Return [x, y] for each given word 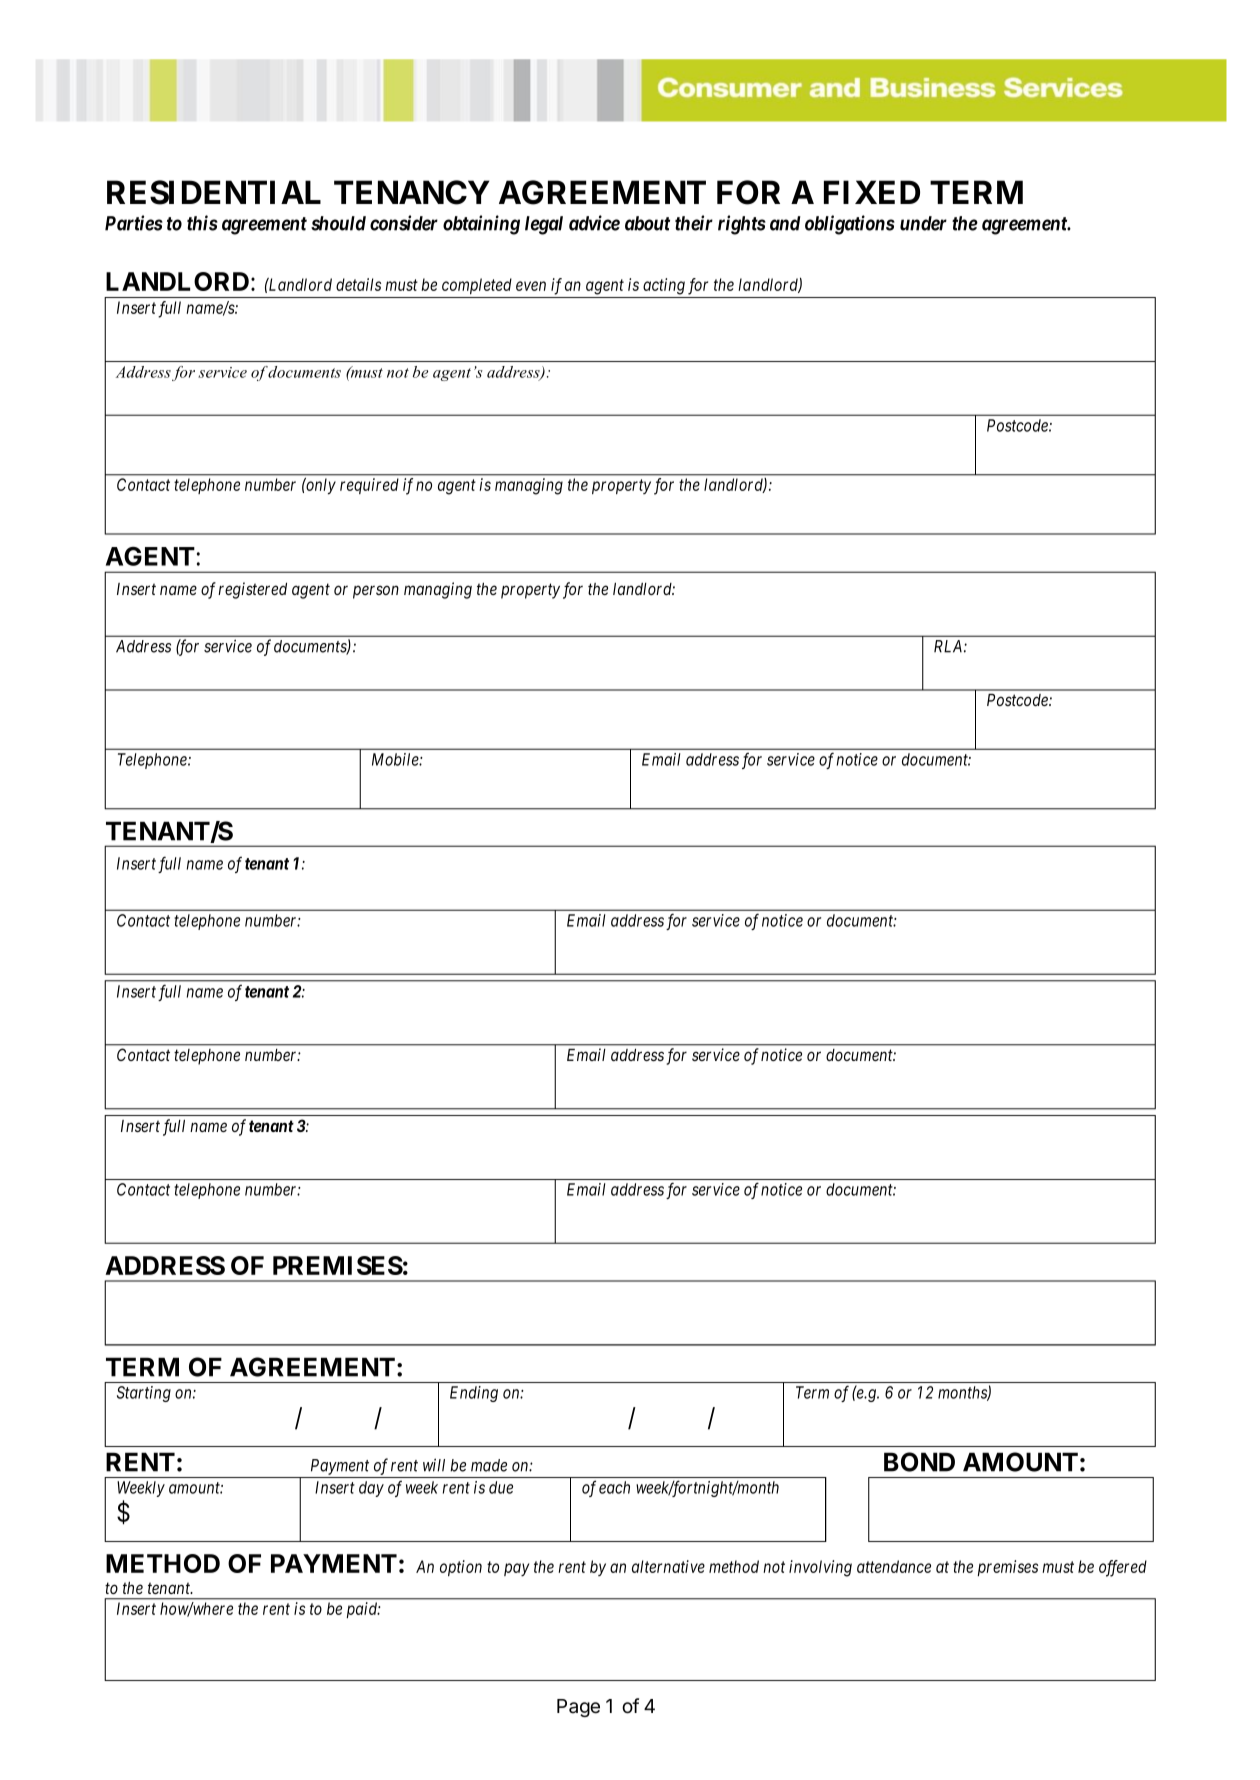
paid [363, 1610]
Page [578, 1708]
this [202, 223]
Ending [474, 1394]
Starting [144, 1394]
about [647, 223]
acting [664, 286]
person [376, 592]
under [923, 223]
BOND [919, 1462]
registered [252, 590]
